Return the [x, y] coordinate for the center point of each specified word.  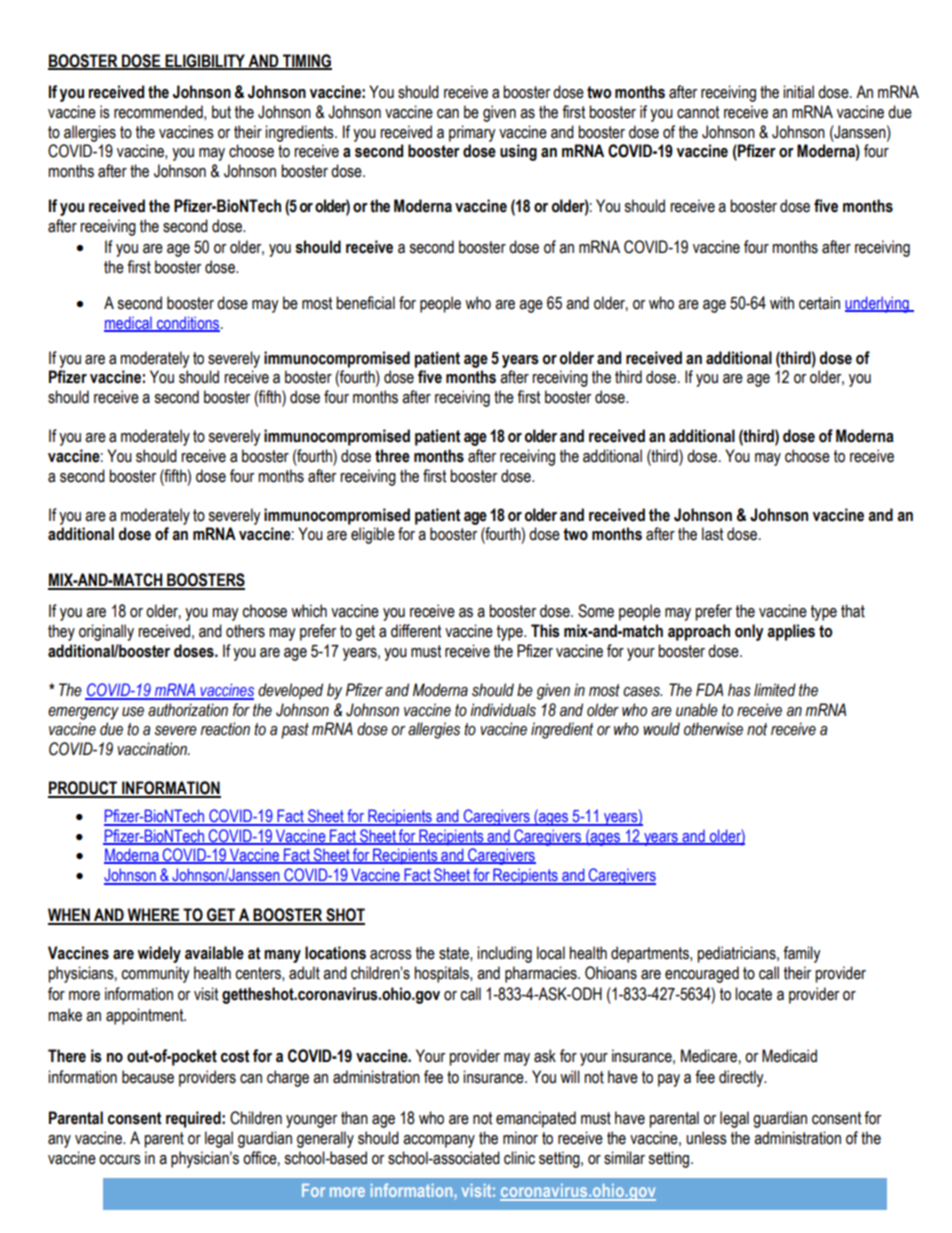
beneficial [365, 303]
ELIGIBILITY [205, 62]
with [782, 303]
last [712, 534]
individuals [503, 710]
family [802, 954]
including [504, 954]
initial [798, 92]
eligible [373, 535]
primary [472, 133]
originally [106, 632]
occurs [120, 1160]
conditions [188, 323]
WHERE [153, 916]
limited [775, 690]
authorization [188, 710]
